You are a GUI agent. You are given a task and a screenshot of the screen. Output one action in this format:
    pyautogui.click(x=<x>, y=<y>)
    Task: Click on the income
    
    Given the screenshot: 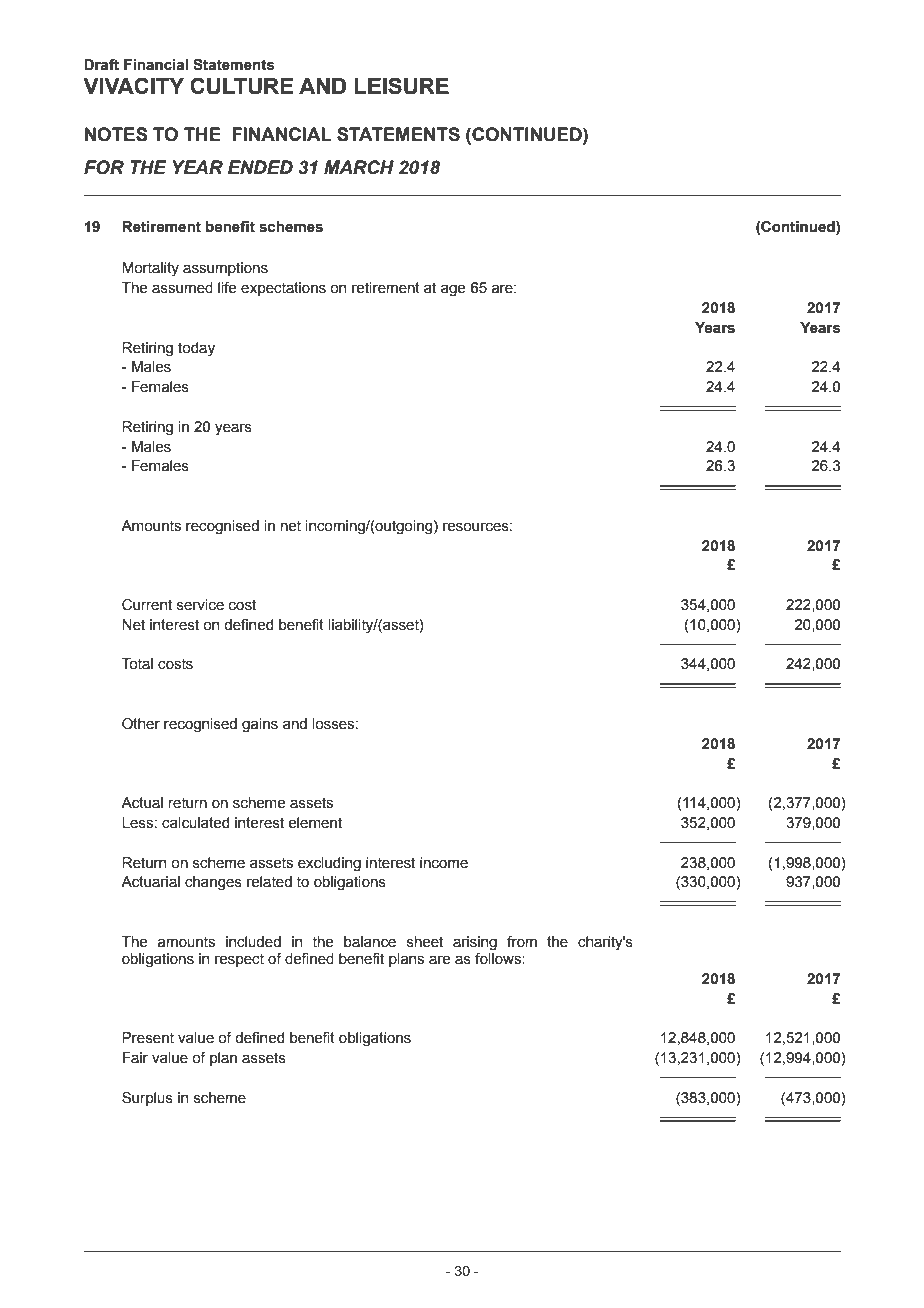 What is the action you would take?
    pyautogui.click(x=444, y=863)
